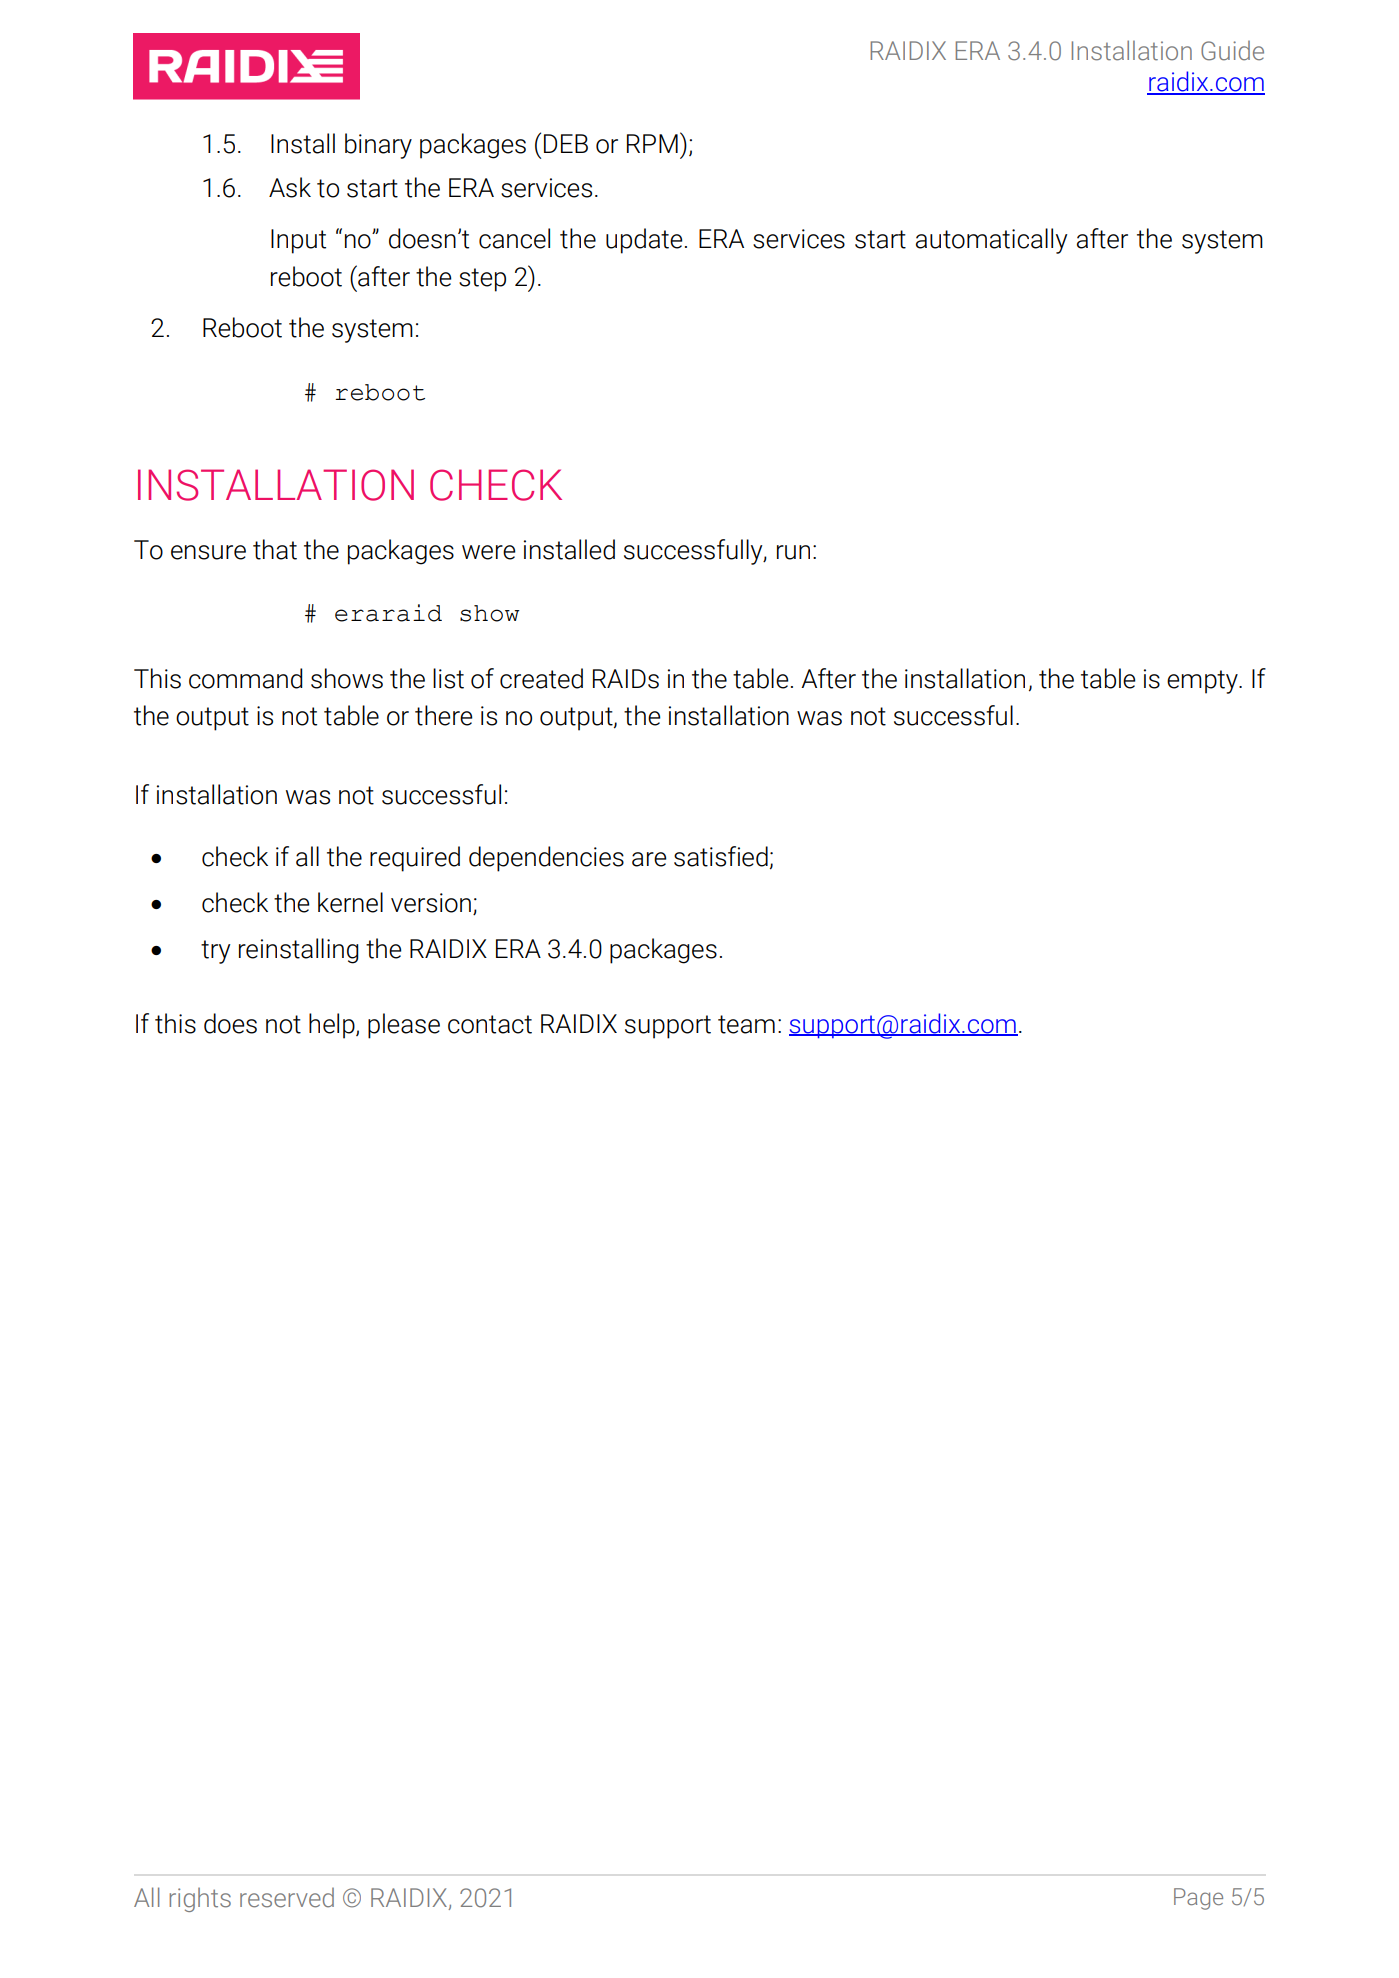 This screenshot has height=1978, width=1399. What do you see at coordinates (1198, 1899) in the screenshot?
I see `Page` at bounding box center [1198, 1899].
